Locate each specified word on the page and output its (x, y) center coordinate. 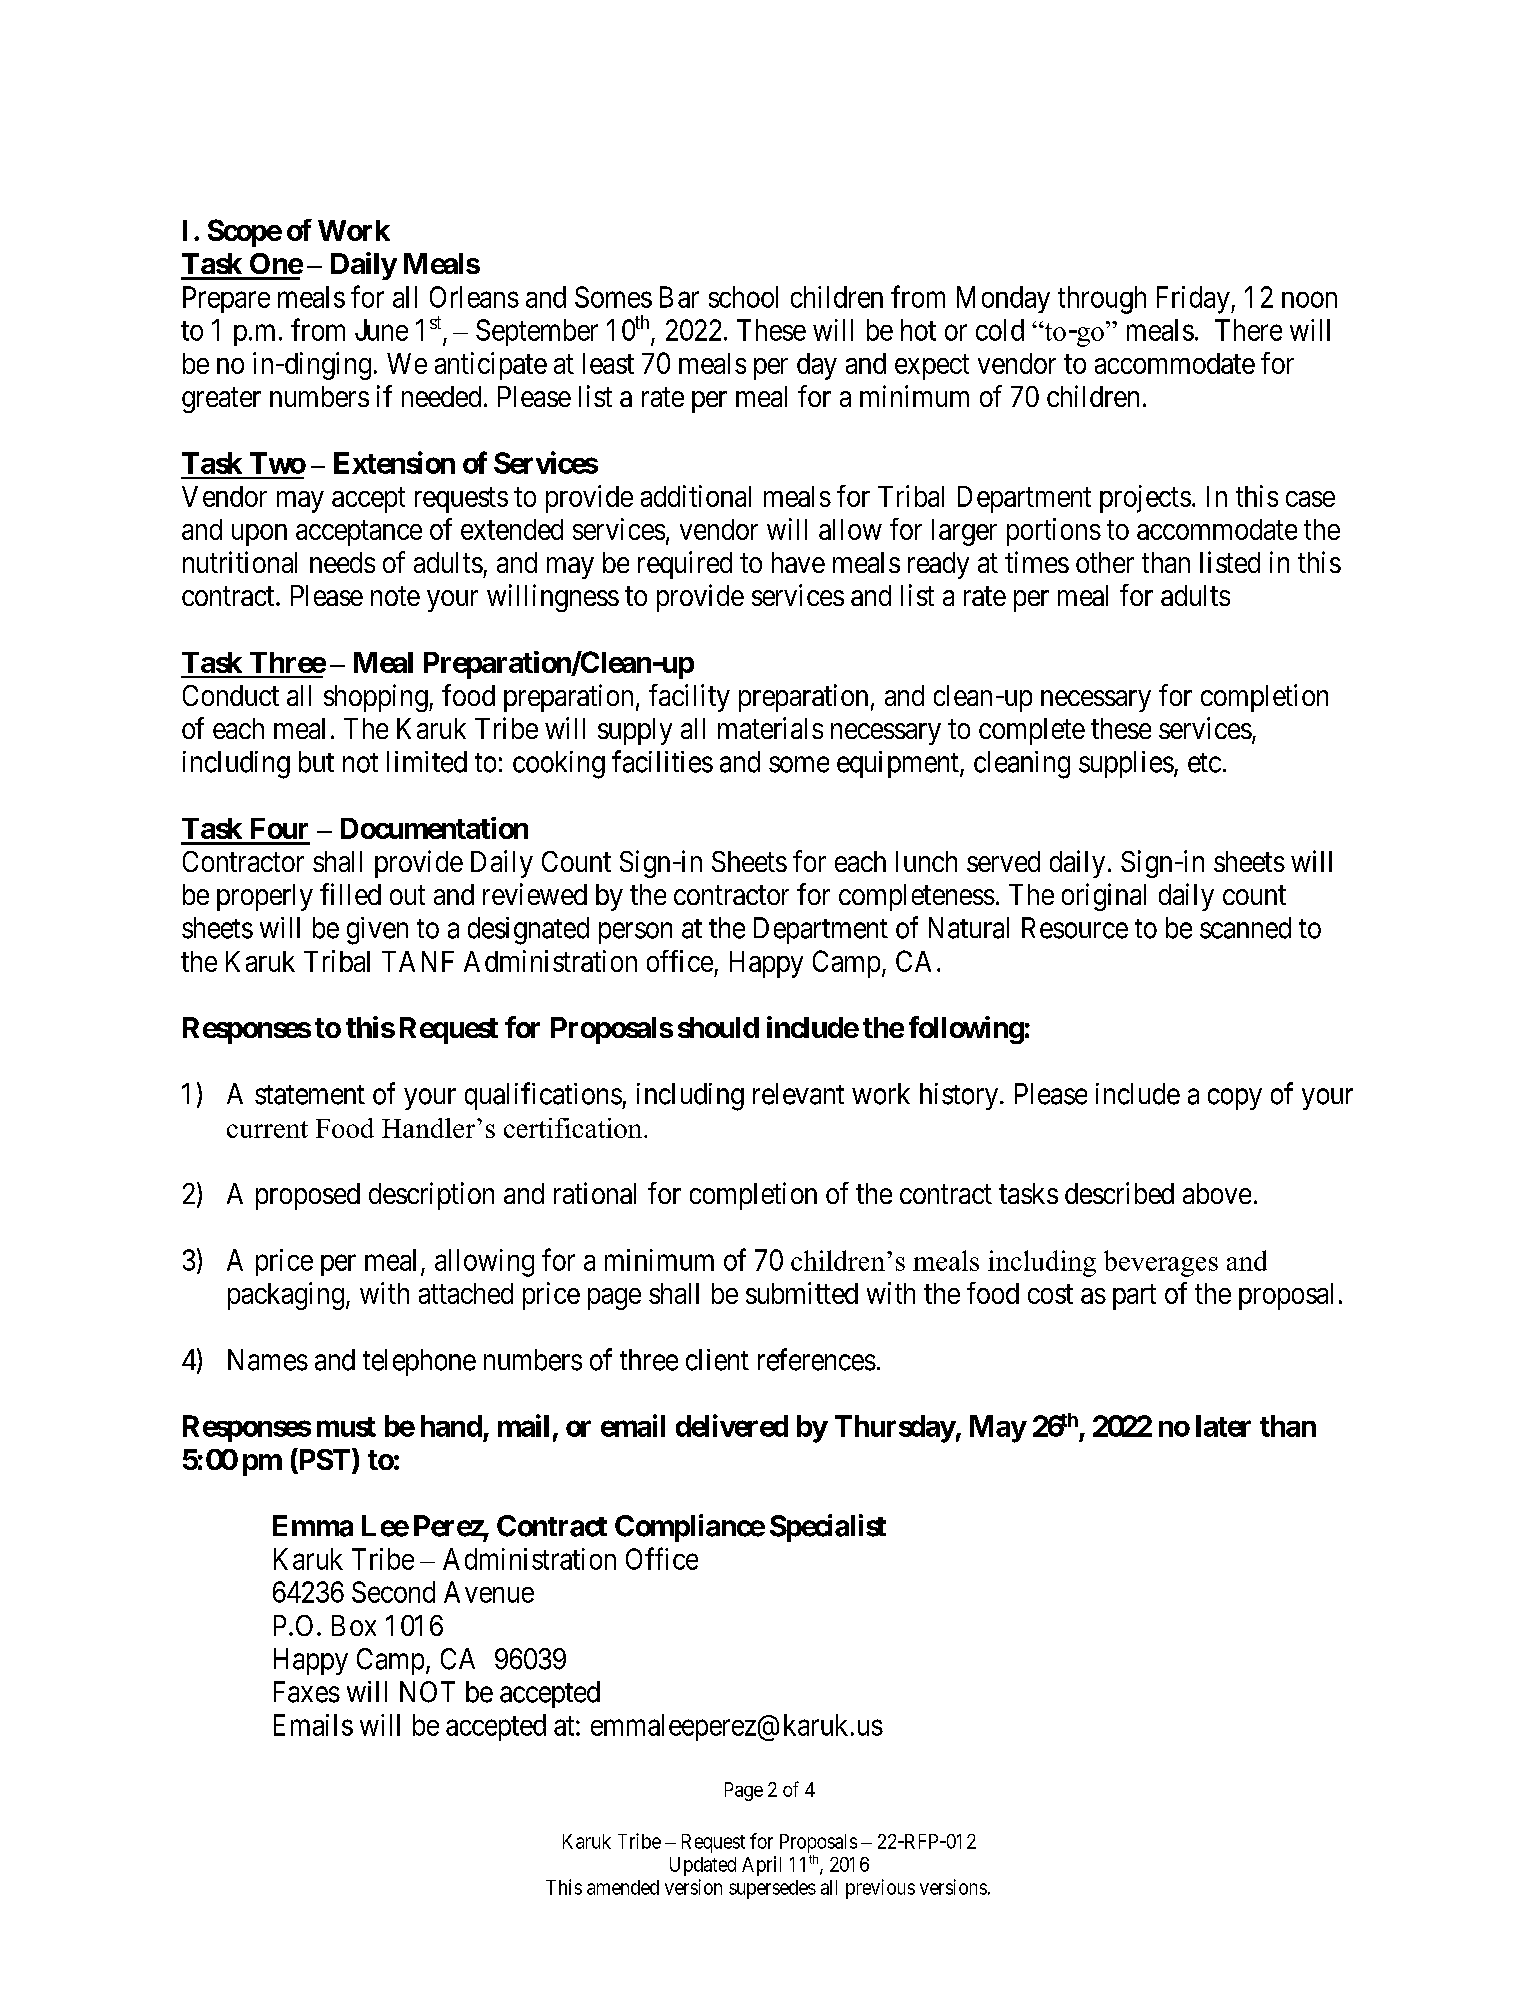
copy (1235, 1099)
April (761, 1866)
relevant (798, 1094)
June (381, 330)
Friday (1194, 300)
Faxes (307, 1692)
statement (310, 1095)
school (743, 297)
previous (880, 1889)
